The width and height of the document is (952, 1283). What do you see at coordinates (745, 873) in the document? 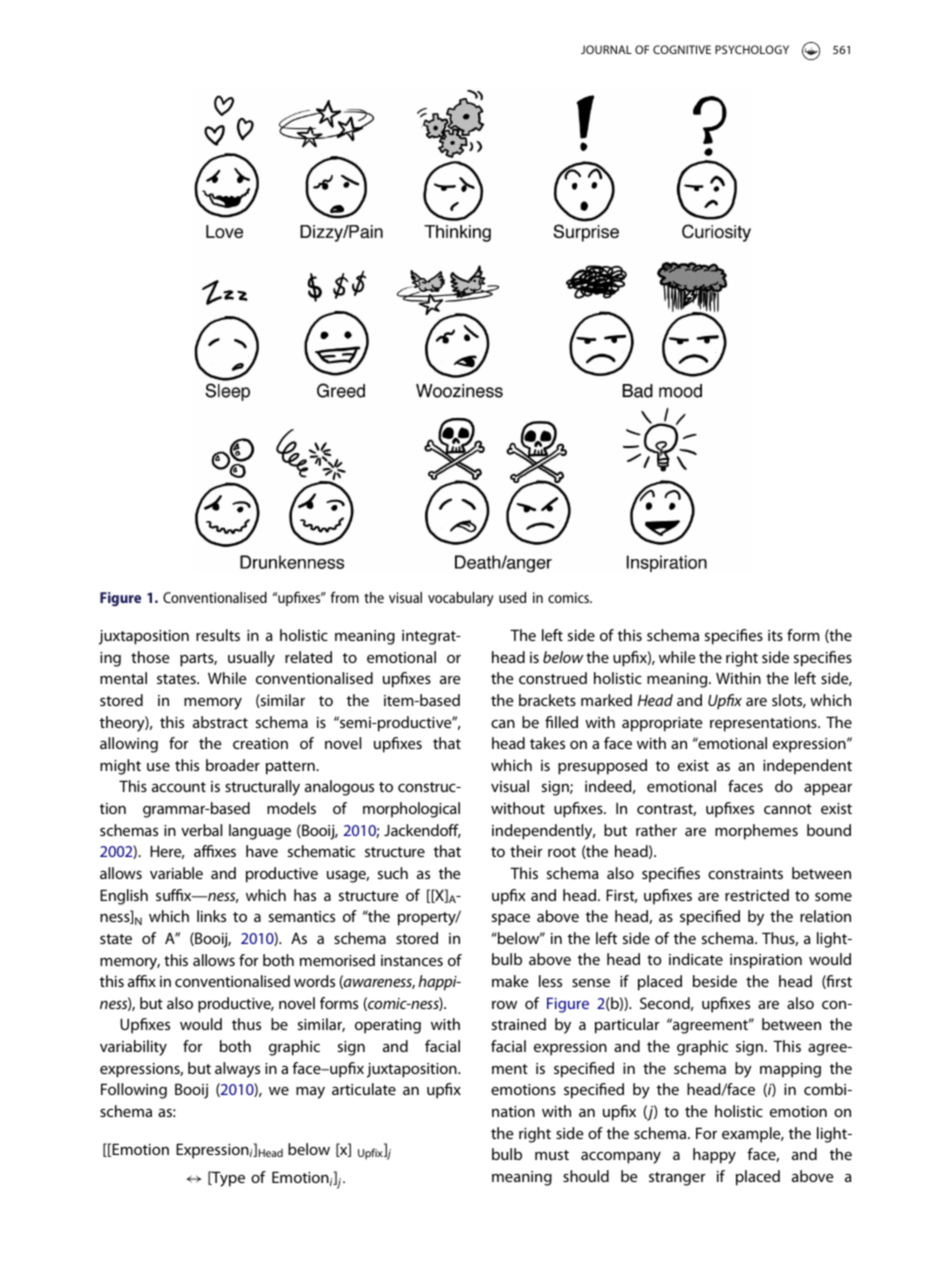
I see `constraints` at bounding box center [745, 873].
